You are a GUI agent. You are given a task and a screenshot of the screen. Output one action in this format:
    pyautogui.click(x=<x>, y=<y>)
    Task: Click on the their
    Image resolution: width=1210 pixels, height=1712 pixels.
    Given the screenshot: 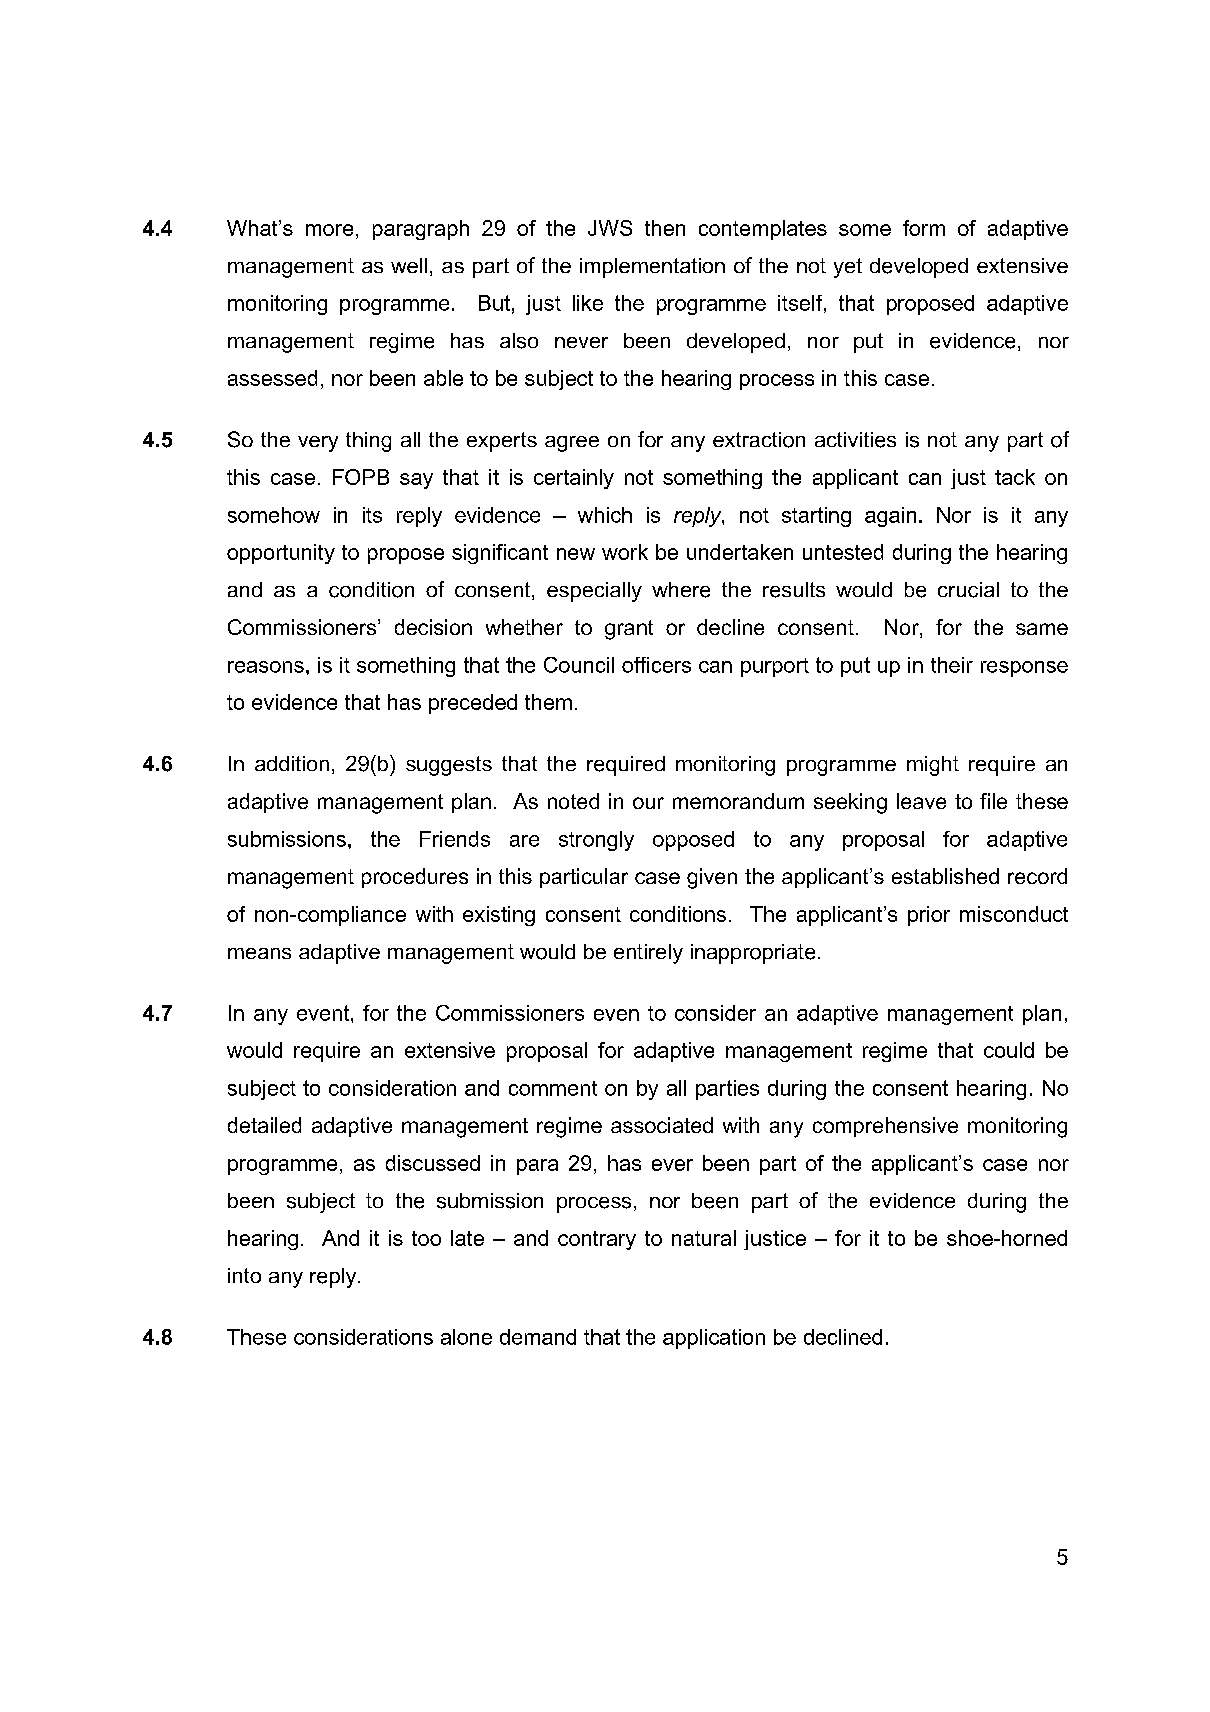 What is the action you would take?
    pyautogui.click(x=952, y=665)
